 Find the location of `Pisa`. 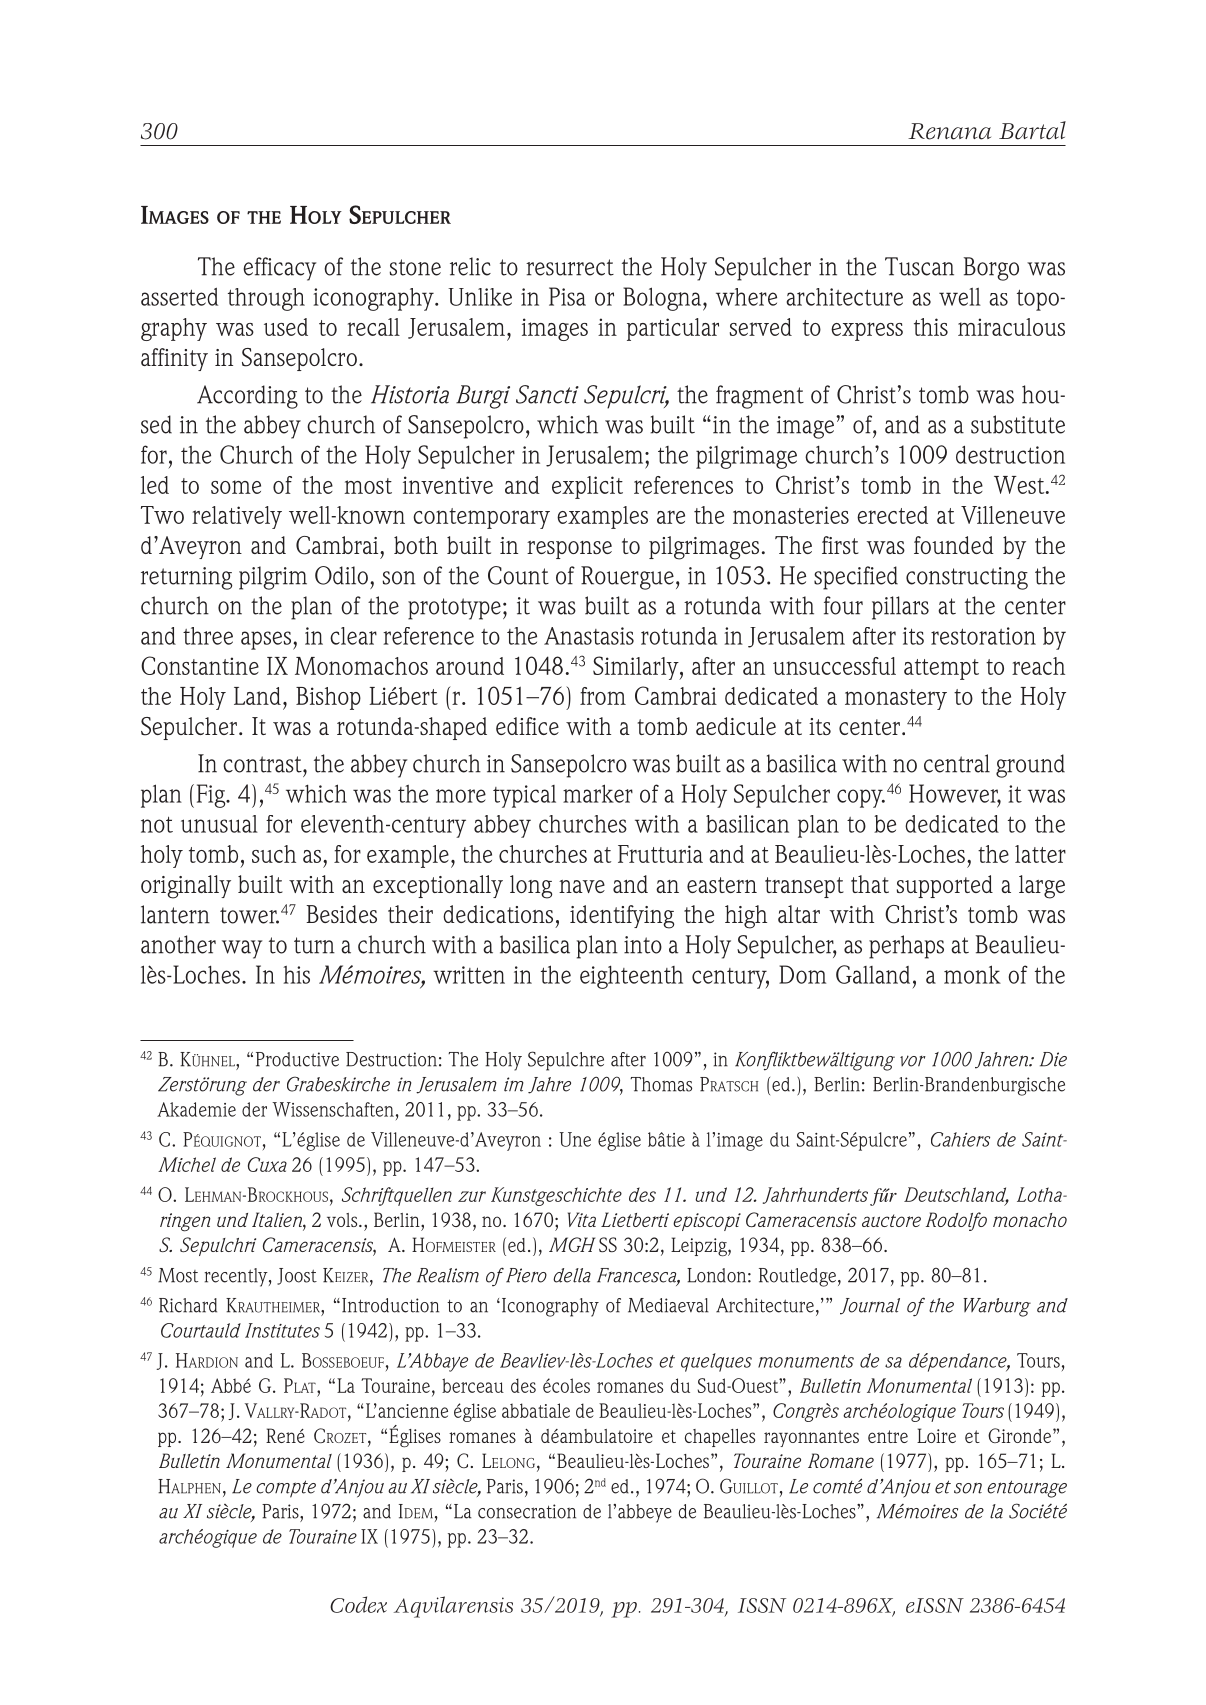

Pisa is located at coordinates (567, 296).
